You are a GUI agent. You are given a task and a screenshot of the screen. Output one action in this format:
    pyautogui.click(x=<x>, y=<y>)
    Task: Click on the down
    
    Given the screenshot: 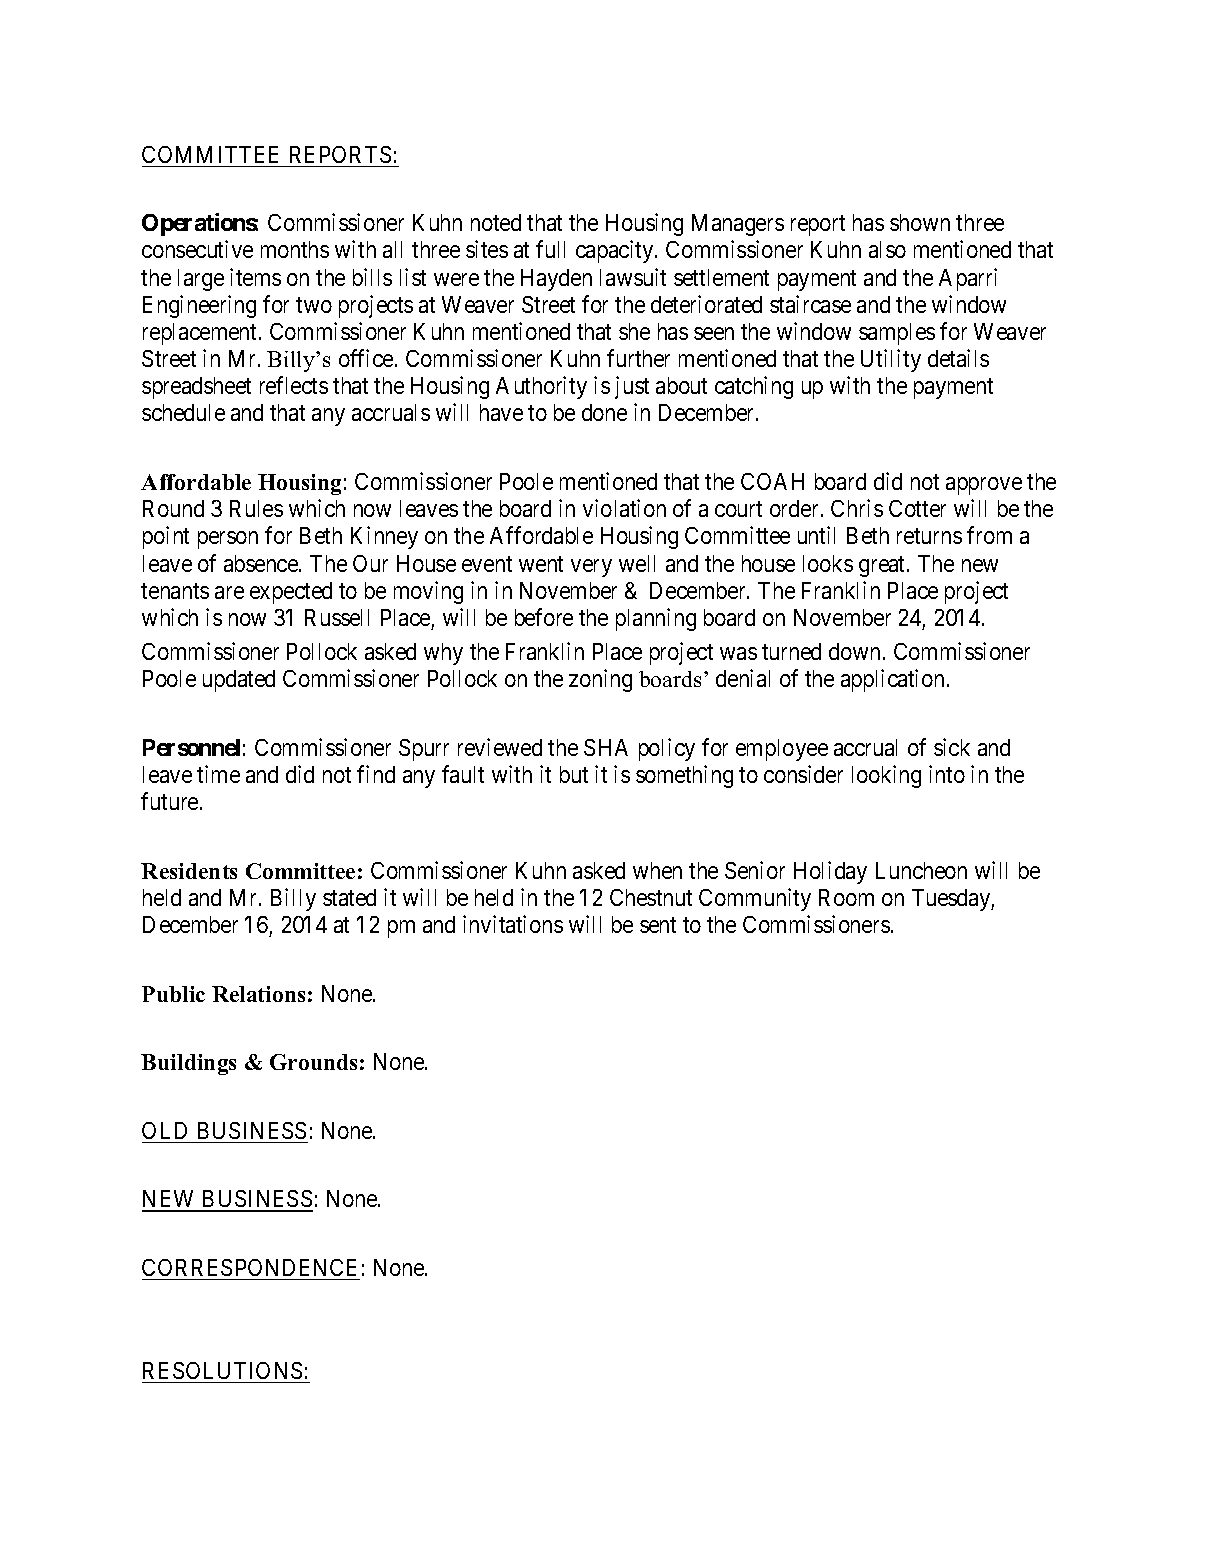 What is the action you would take?
    pyautogui.click(x=854, y=651)
